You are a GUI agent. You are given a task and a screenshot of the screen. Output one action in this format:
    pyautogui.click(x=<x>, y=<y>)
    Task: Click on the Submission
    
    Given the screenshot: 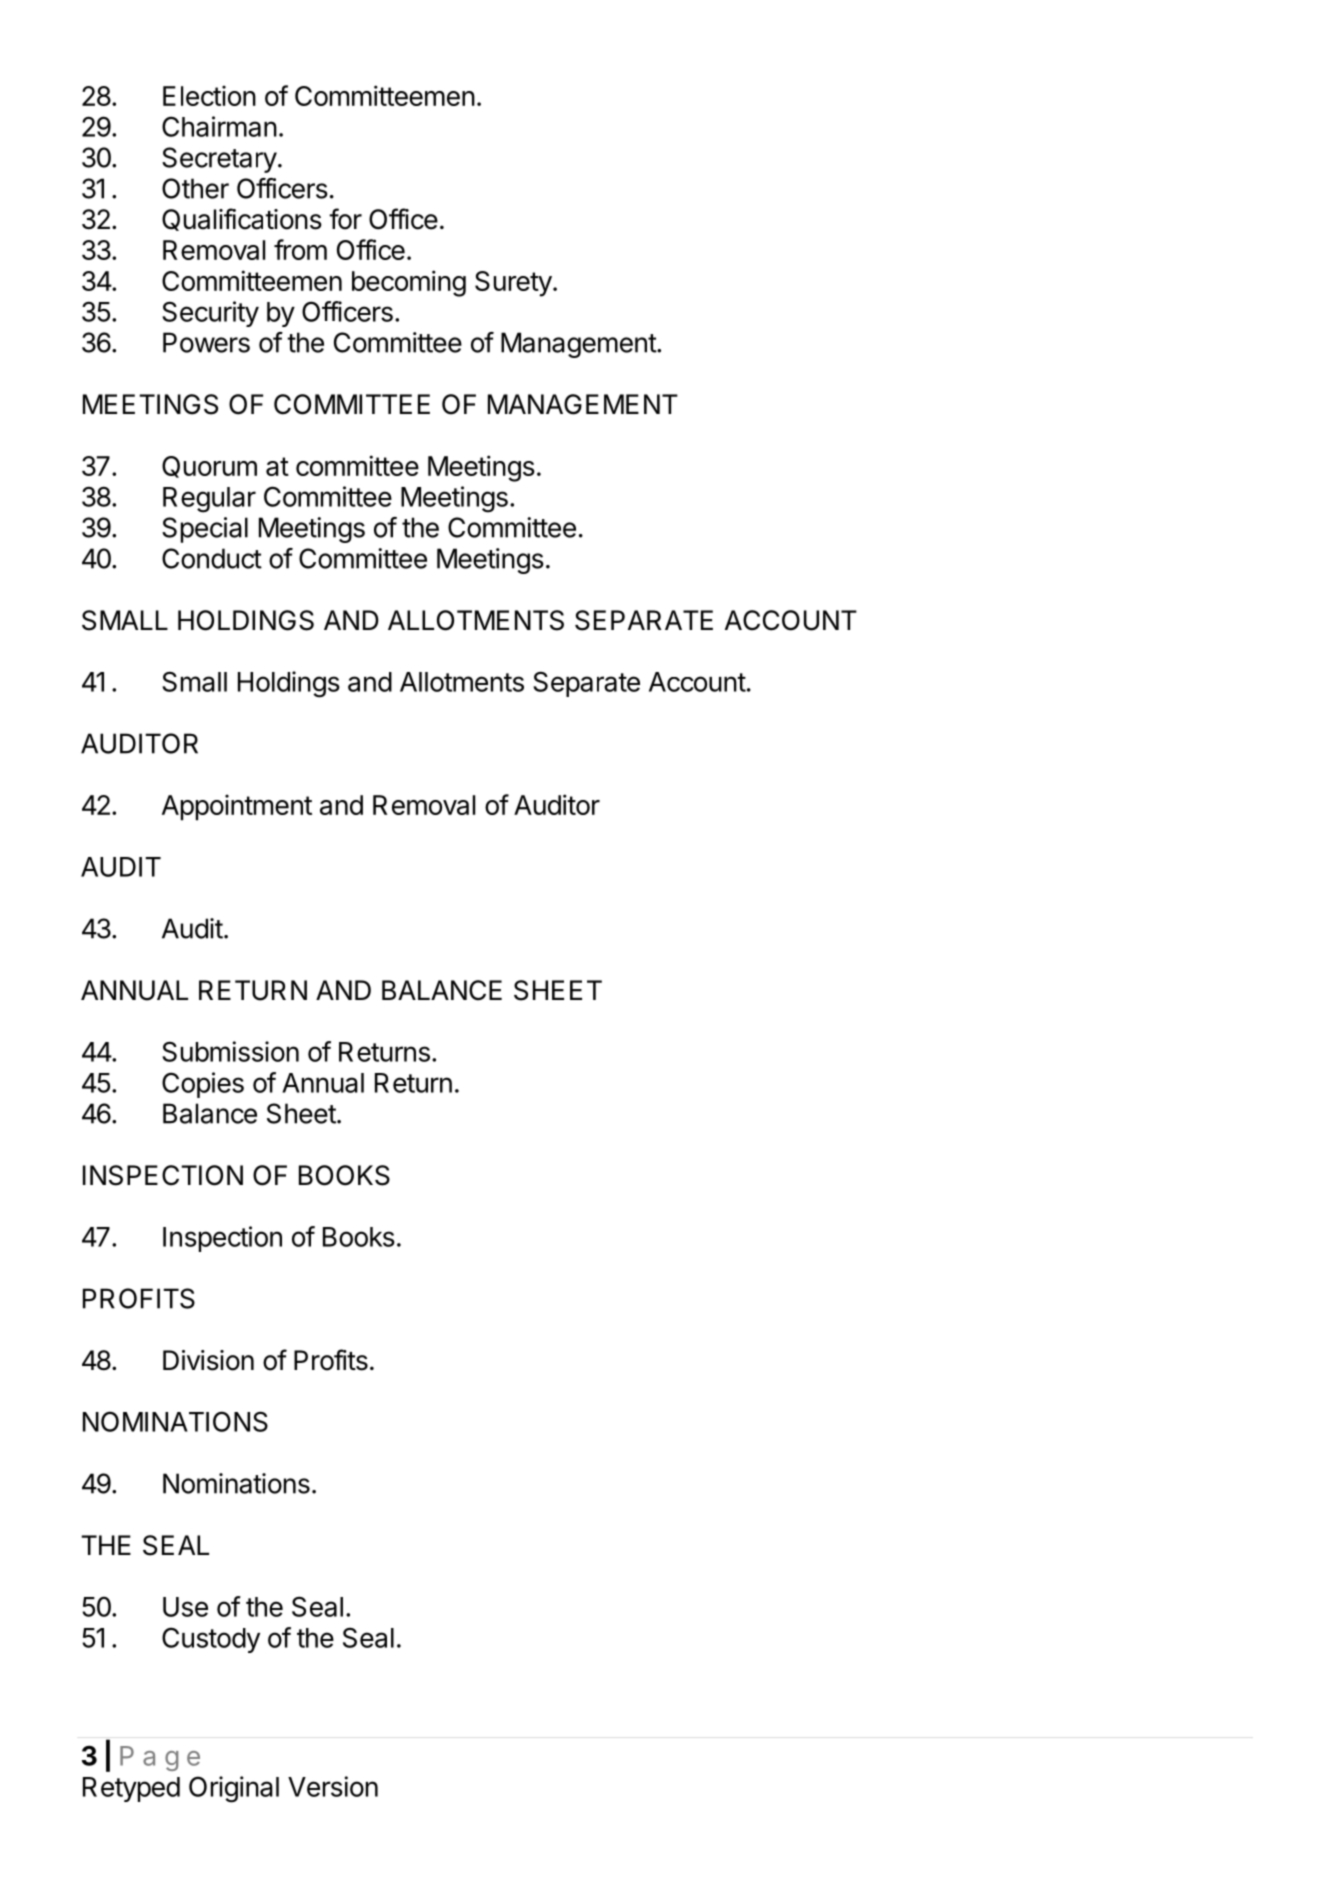 What is the action you would take?
    pyautogui.click(x=230, y=1051)
